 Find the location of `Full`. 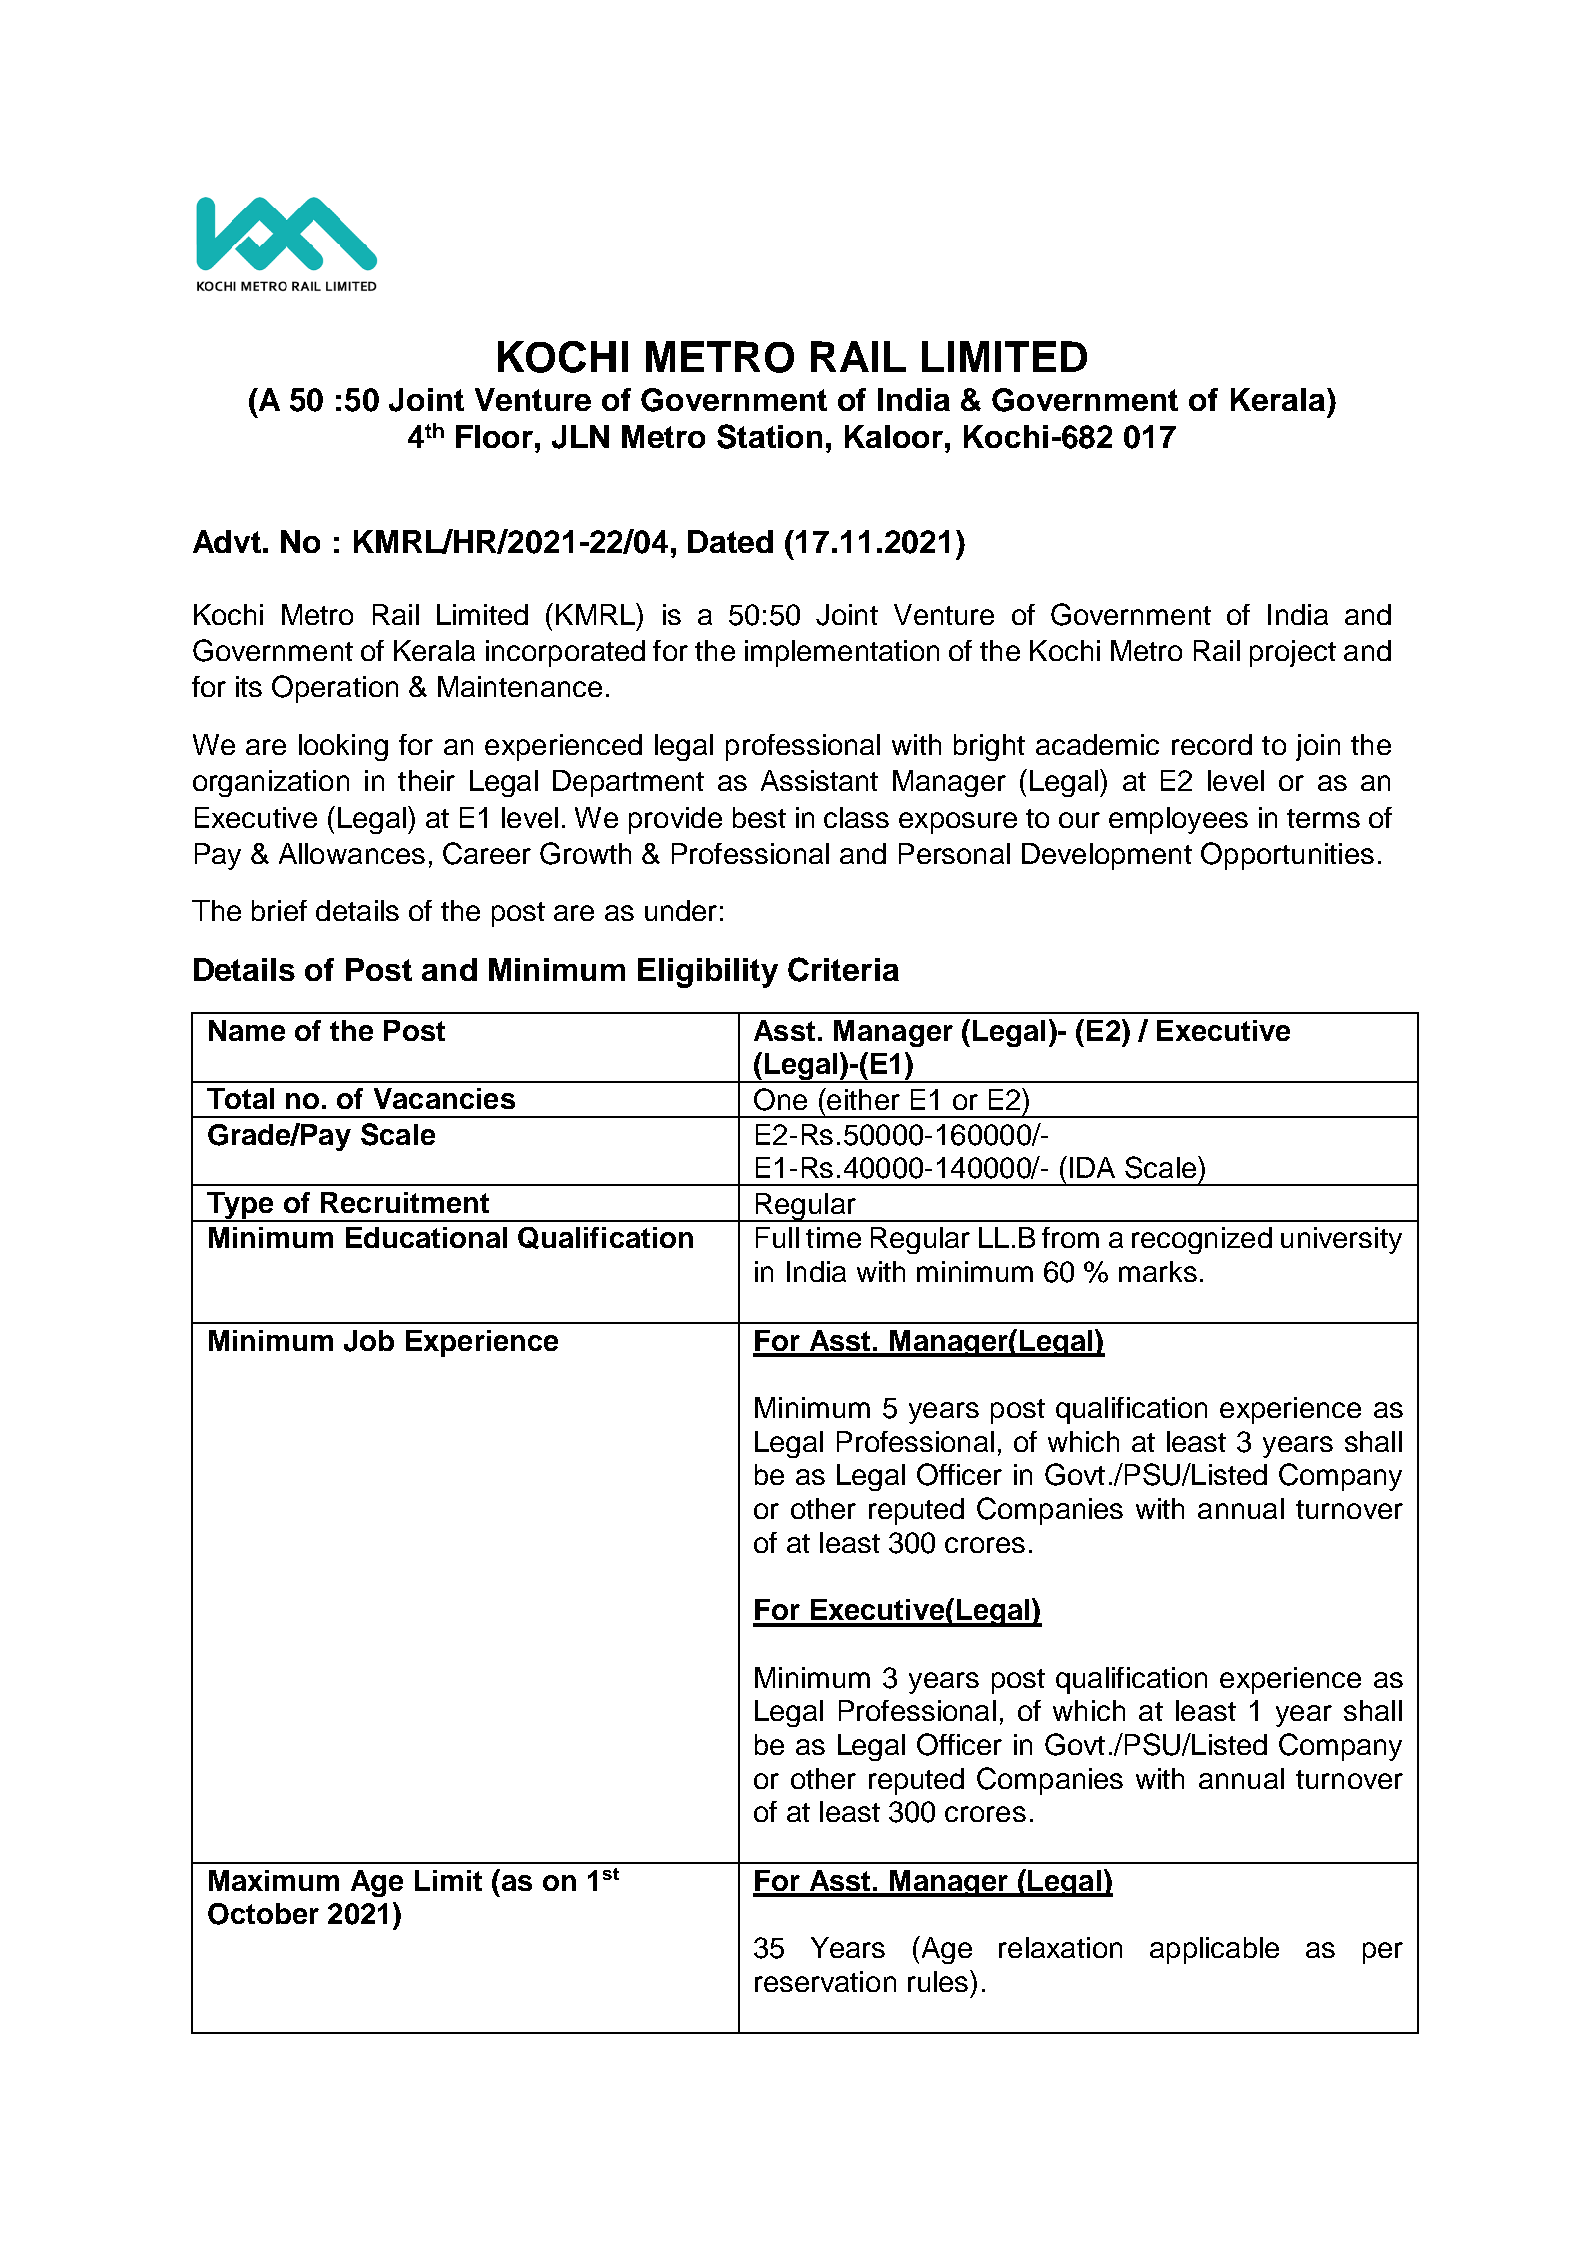

Full is located at coordinates (777, 1237).
